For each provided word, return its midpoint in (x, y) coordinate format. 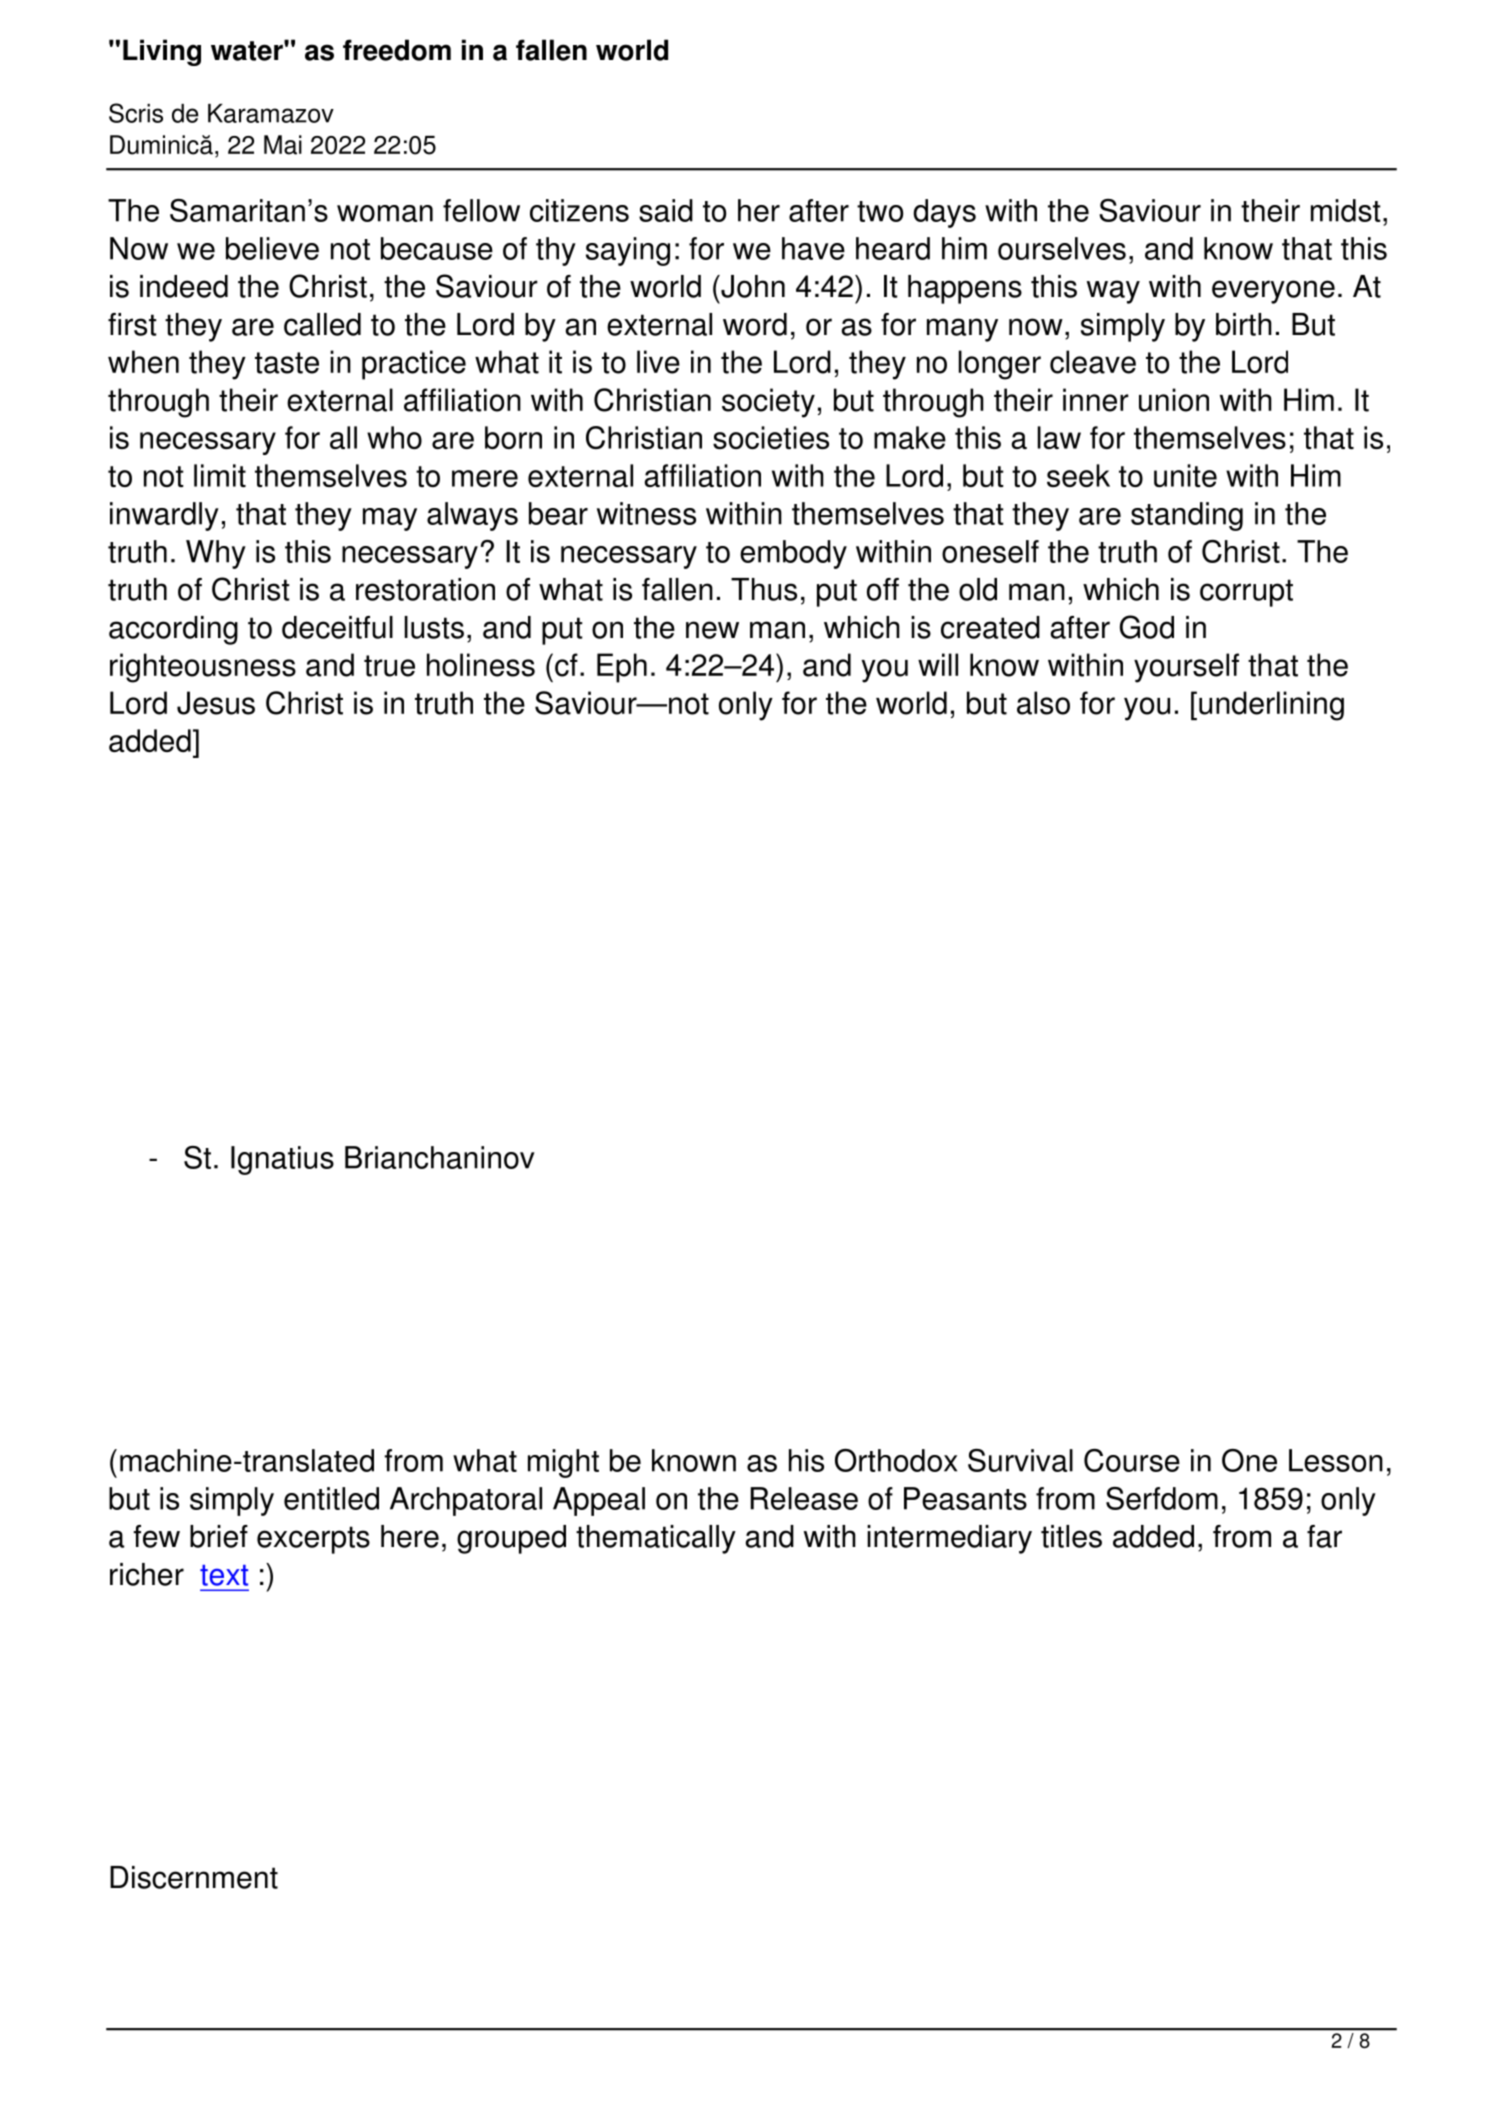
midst (1346, 210)
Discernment (194, 1877)
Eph (622, 668)
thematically (656, 1539)
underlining (1271, 706)
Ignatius (282, 1160)
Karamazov (271, 113)
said (666, 210)
